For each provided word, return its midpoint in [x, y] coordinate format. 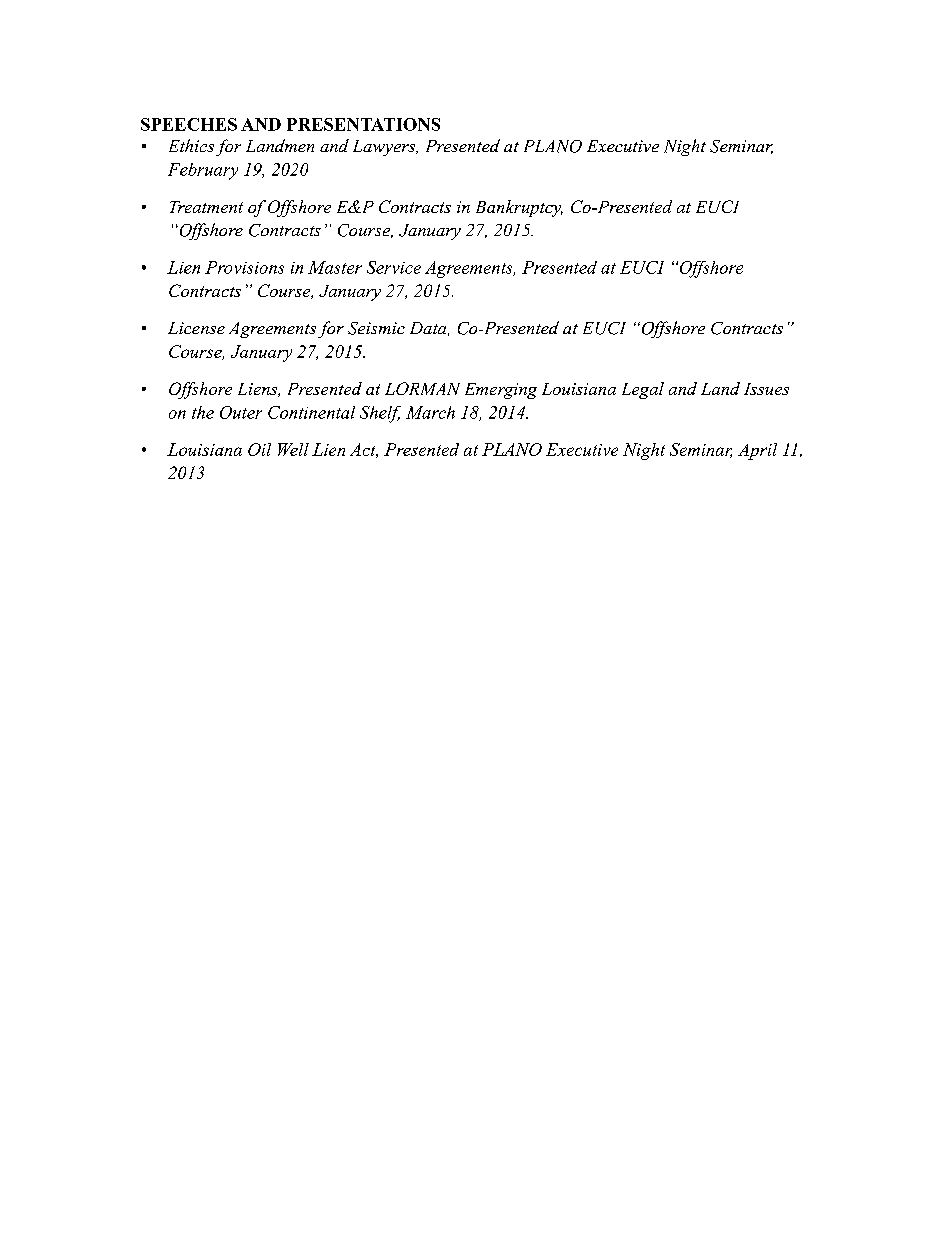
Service [394, 267]
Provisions [244, 267]
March [430, 412]
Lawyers [385, 148]
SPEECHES [189, 124]
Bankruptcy [519, 208]
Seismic [376, 328]
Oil [259, 449]
